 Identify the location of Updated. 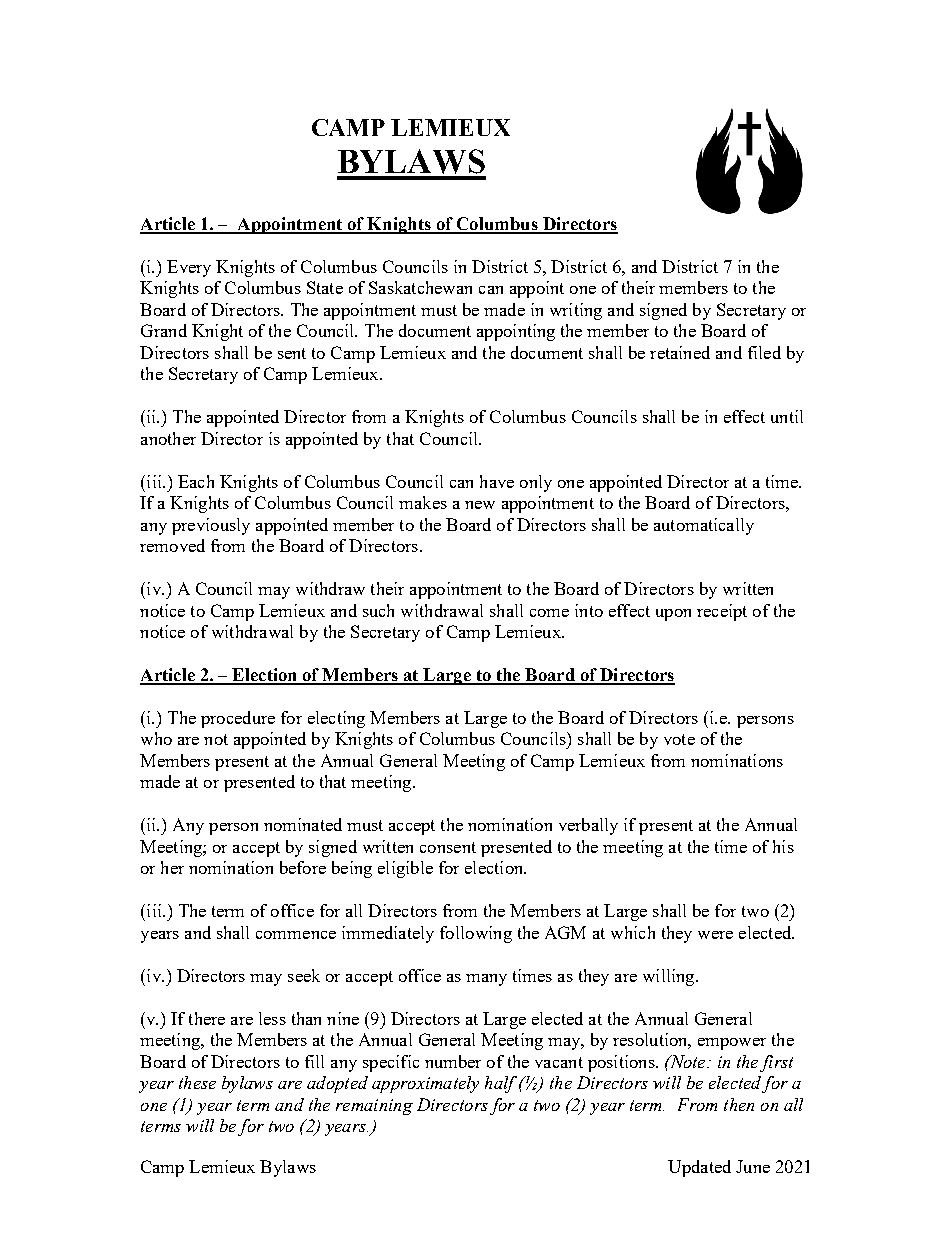
(699, 1168).
